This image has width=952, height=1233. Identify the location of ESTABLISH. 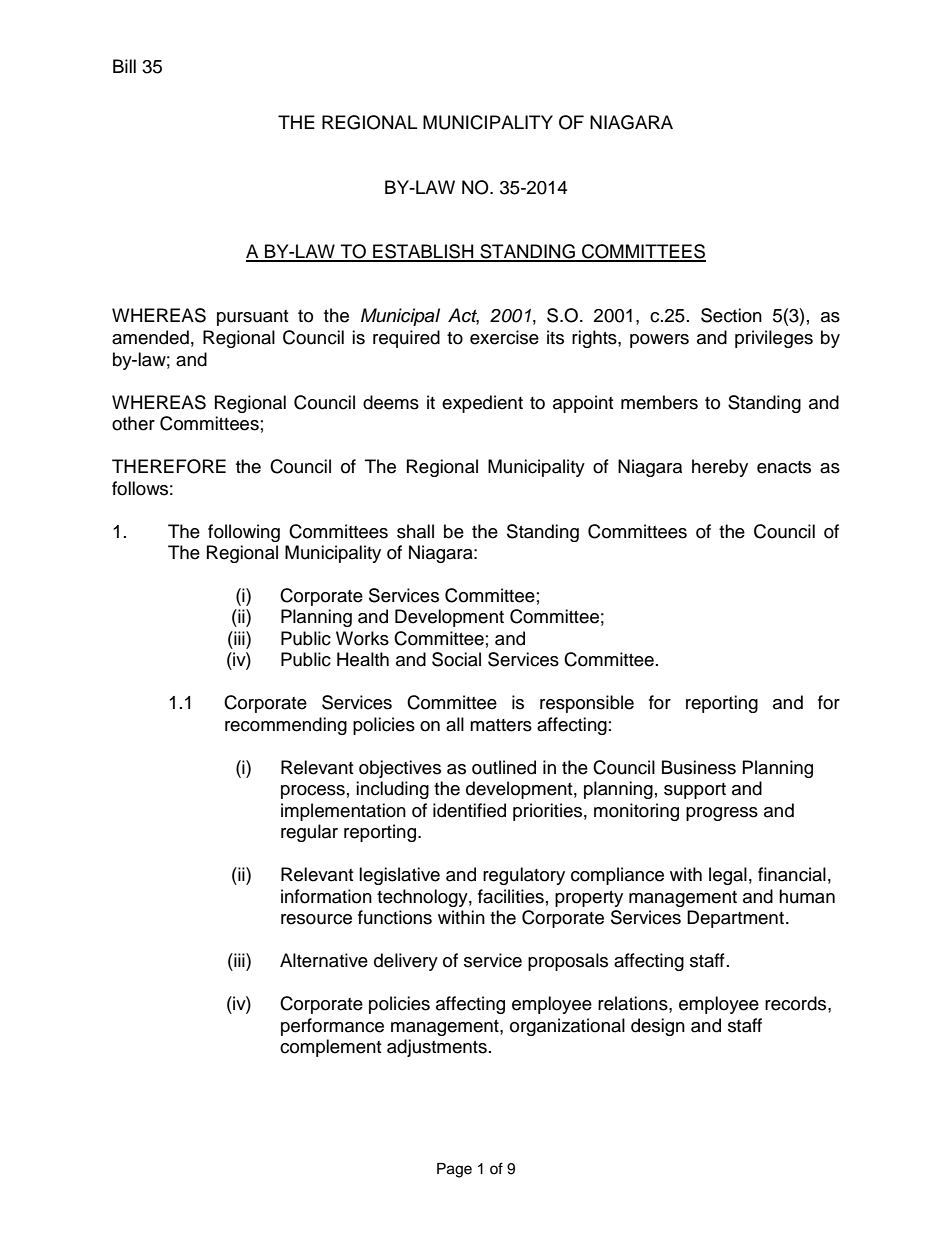
(423, 252).
